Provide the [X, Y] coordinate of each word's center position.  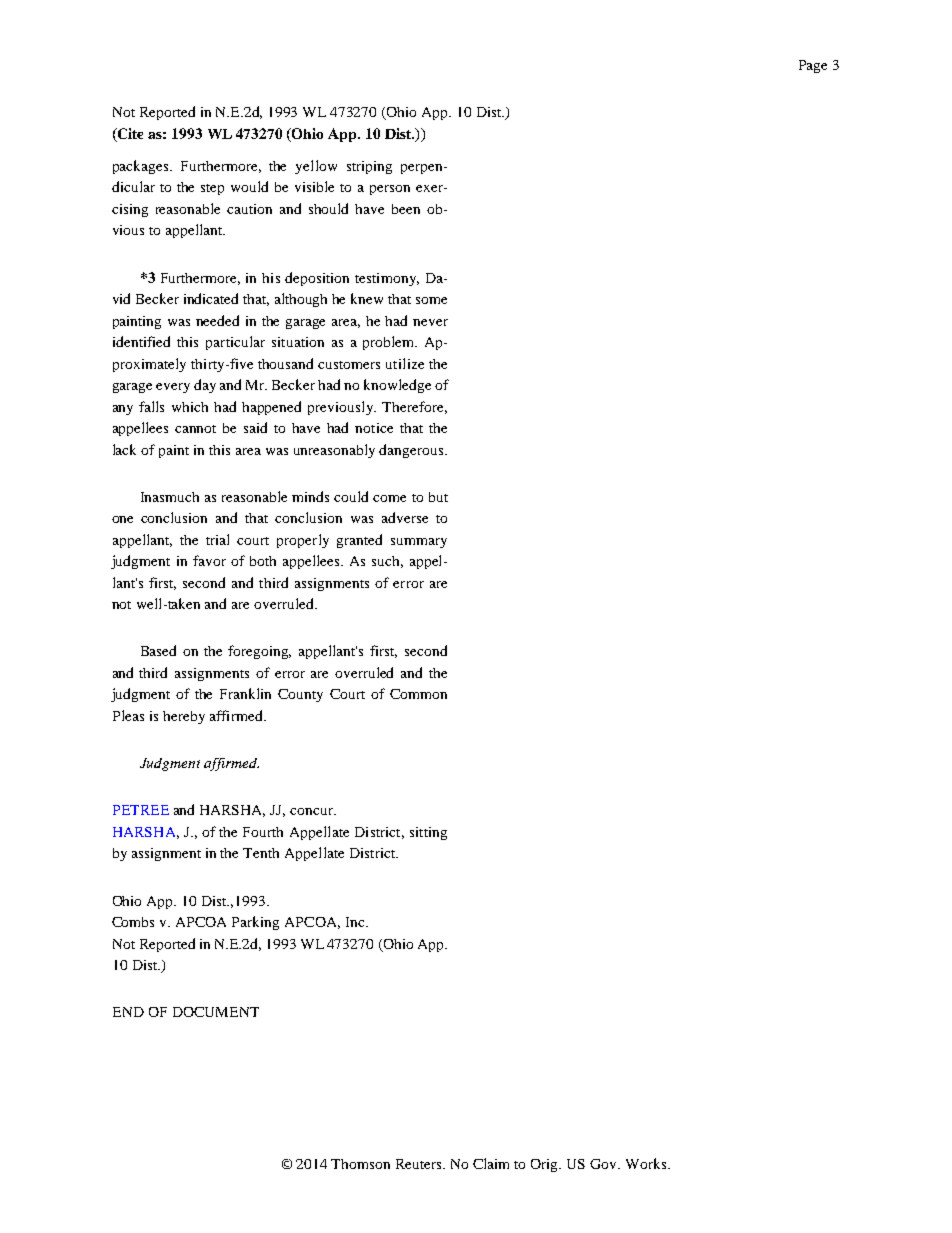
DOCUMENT [216, 1012]
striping [369, 167]
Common [418, 694]
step [212, 189]
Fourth [263, 832]
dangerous [412, 451]
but [438, 497]
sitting [428, 833]
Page [813, 66]
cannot [195, 429]
